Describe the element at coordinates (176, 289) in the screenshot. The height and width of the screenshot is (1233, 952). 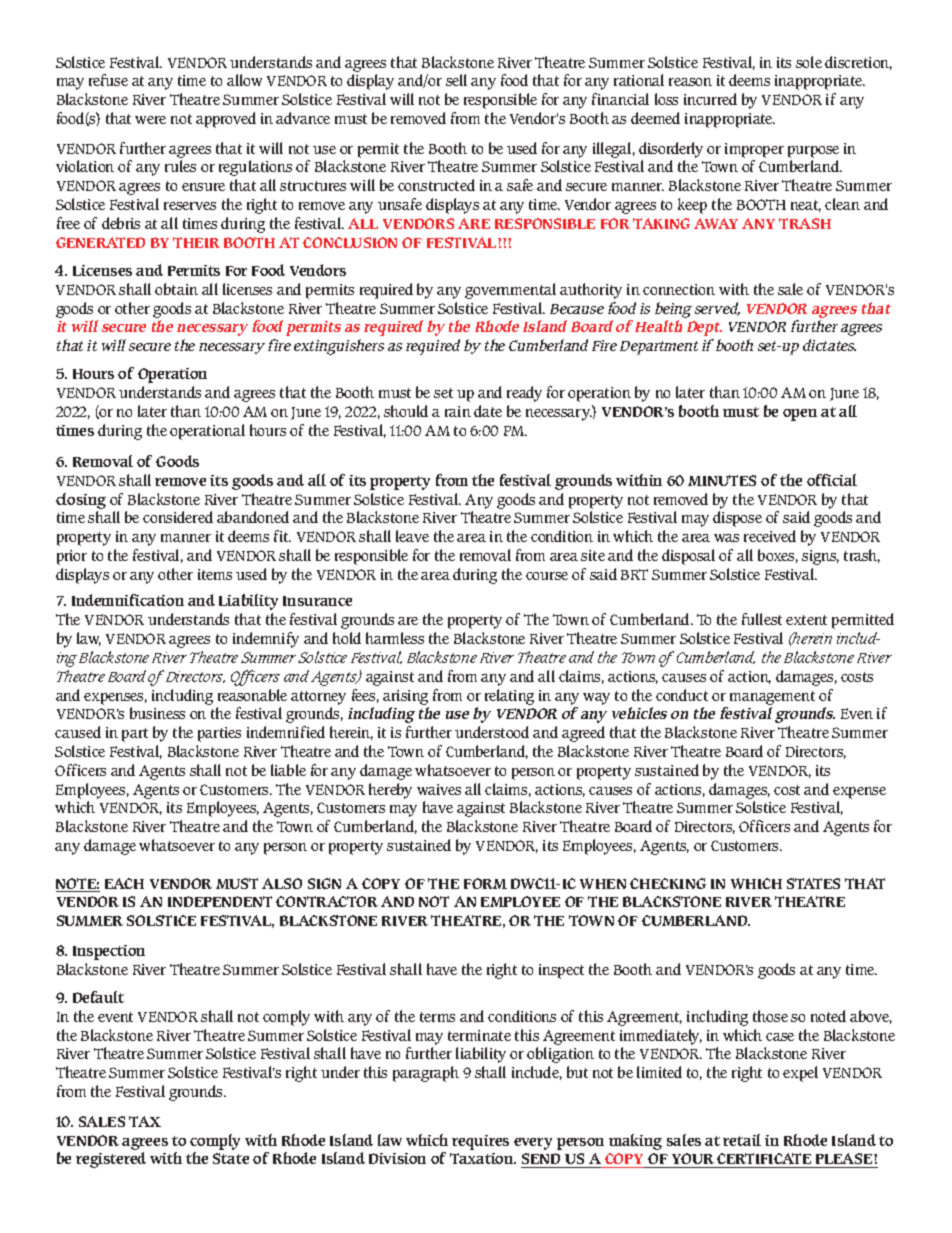
I see `obtain` at that location.
